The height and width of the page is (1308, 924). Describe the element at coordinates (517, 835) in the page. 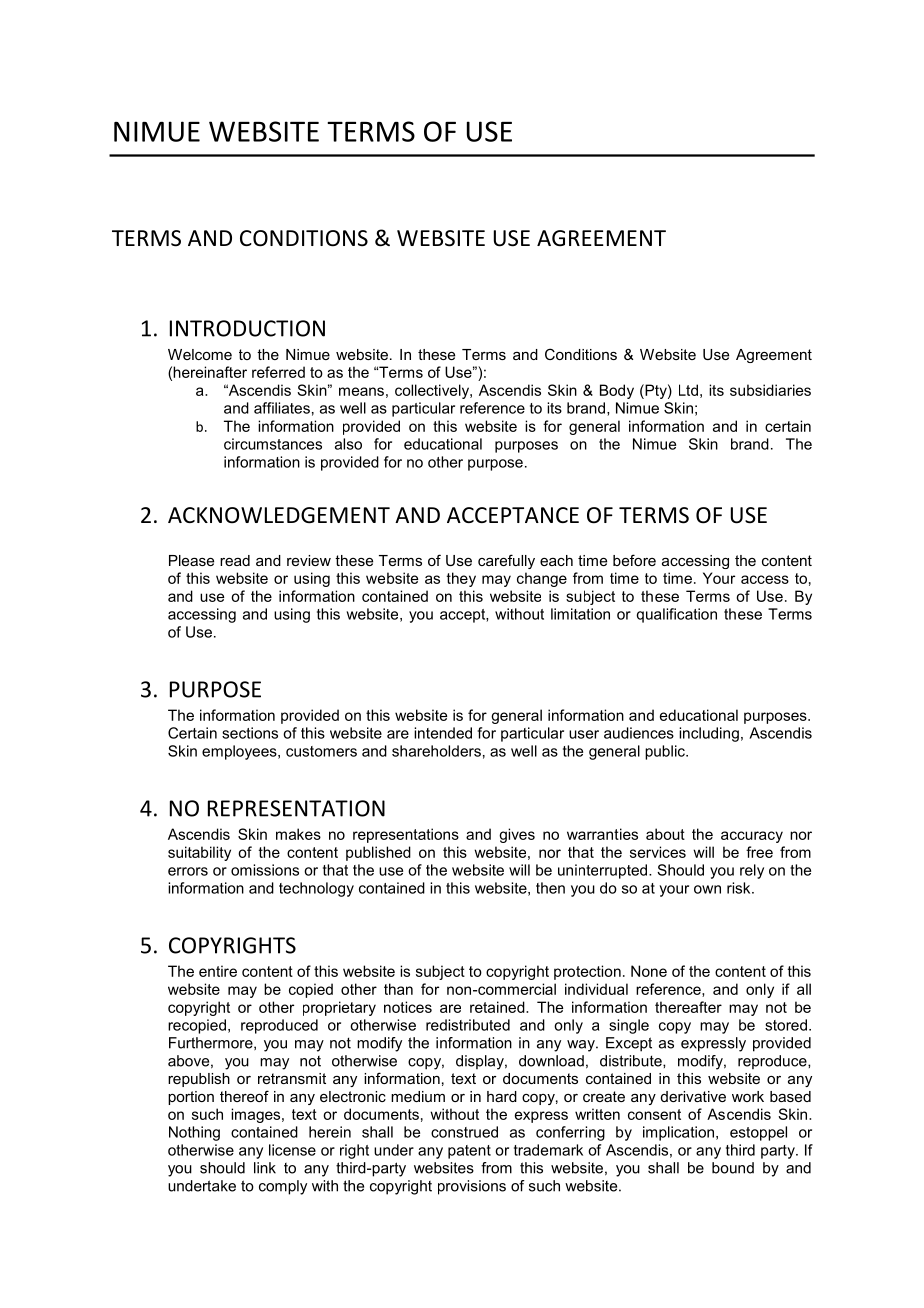

I see `gives` at that location.
